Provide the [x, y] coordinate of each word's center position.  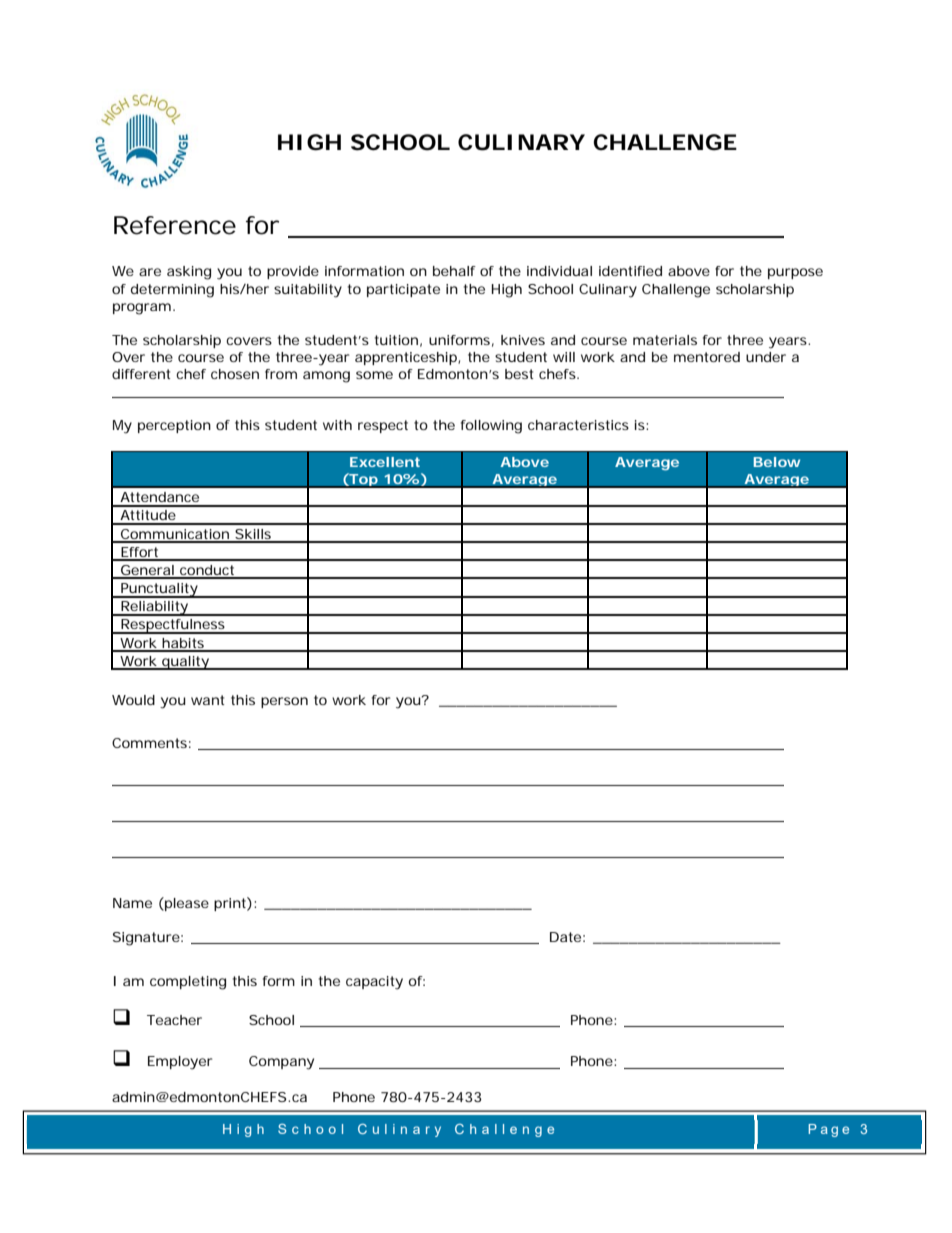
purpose [795, 273]
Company [281, 1063]
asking [189, 273]
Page [828, 1130]
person [284, 702]
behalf [454, 271]
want [208, 700]
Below [776, 462]
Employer [180, 1063]
